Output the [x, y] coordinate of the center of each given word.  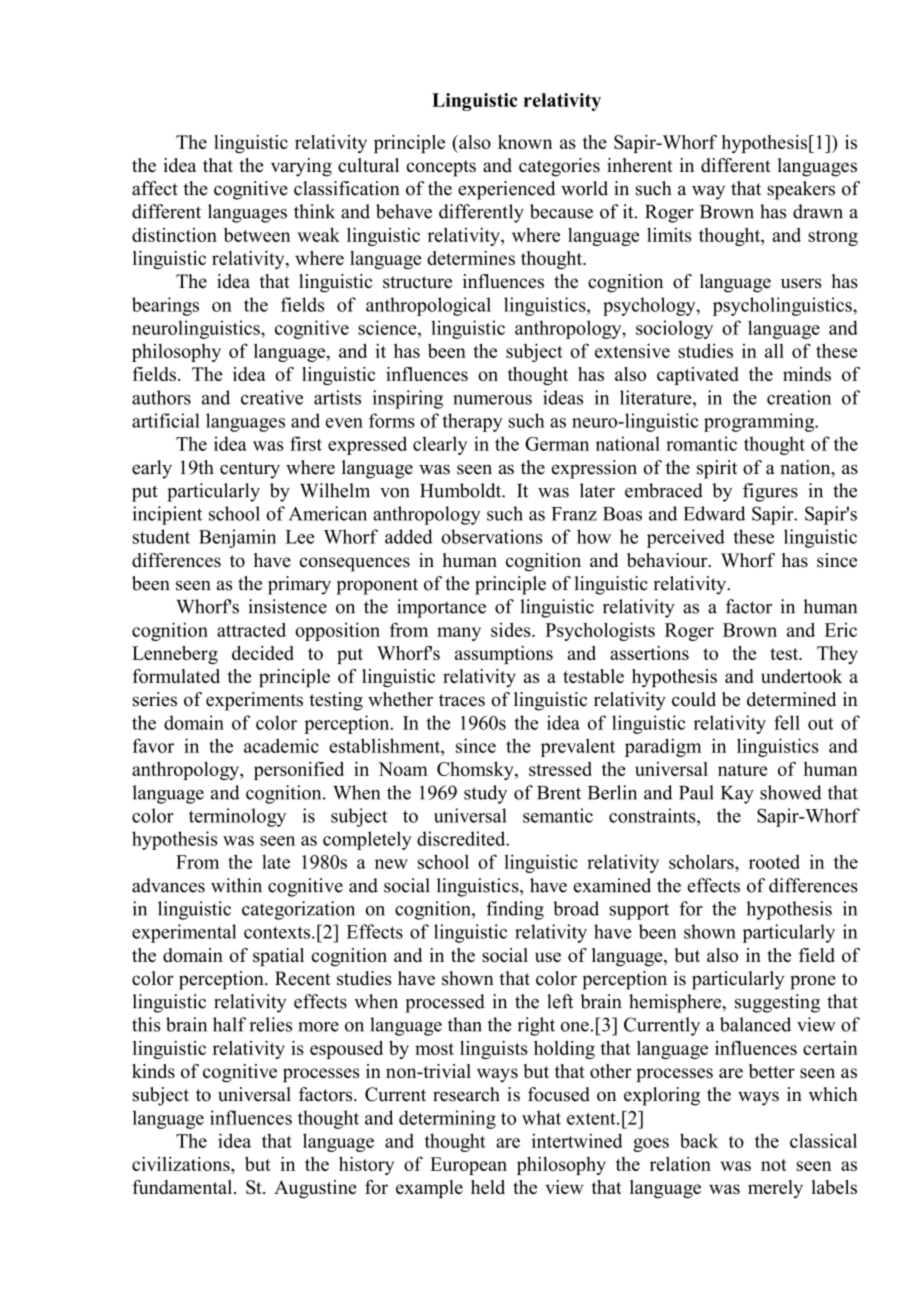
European [468, 1166]
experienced [506, 190]
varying [301, 167]
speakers [801, 190]
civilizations [182, 1164]
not [774, 1165]
